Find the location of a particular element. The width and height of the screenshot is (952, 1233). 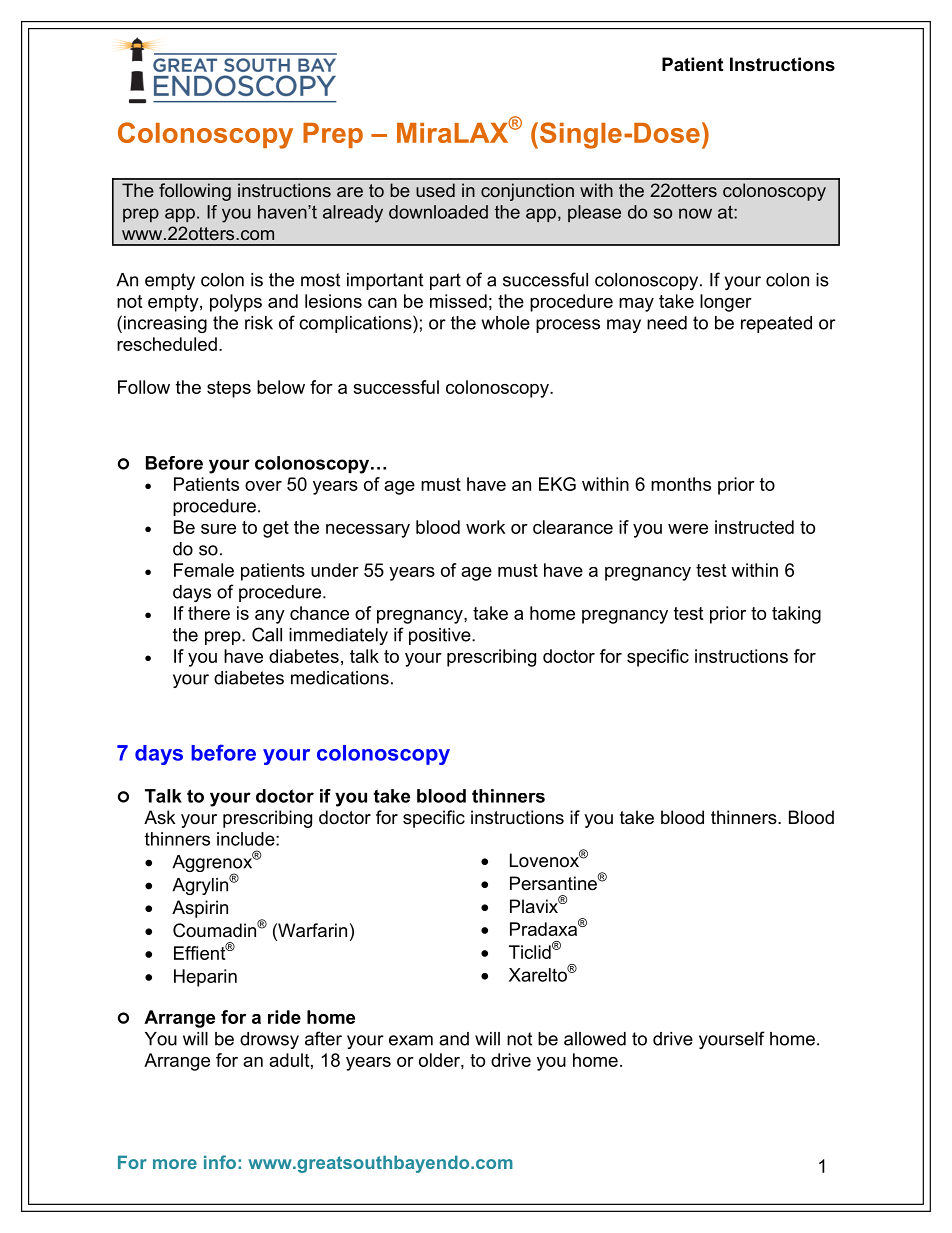

exam is located at coordinates (411, 1040).
